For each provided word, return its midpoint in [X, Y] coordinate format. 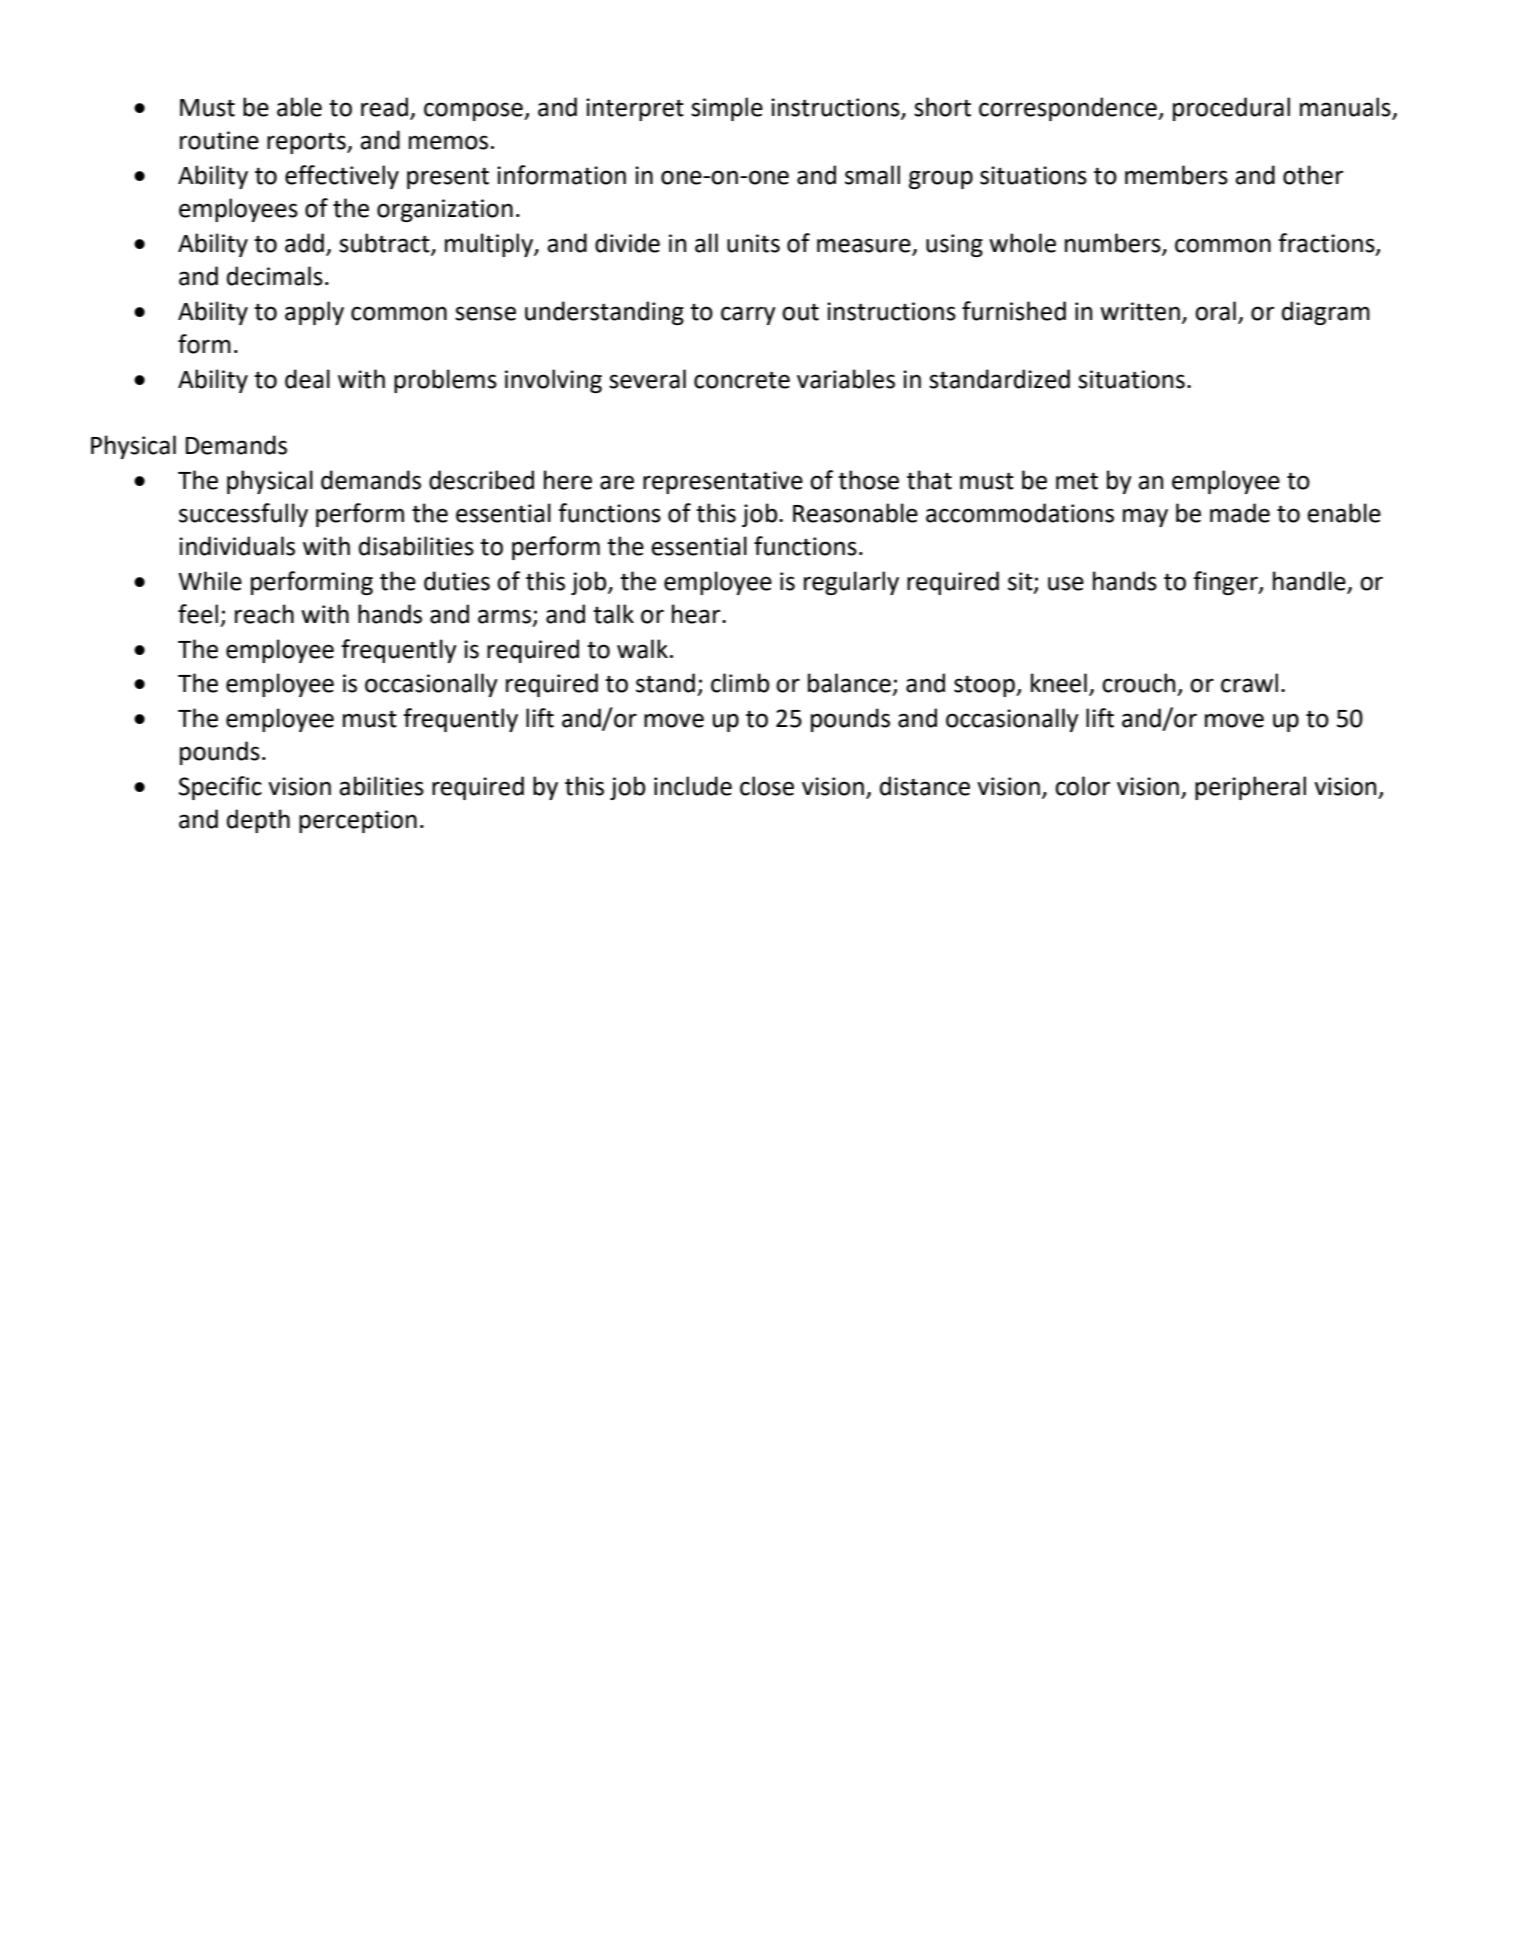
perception [358, 821]
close [767, 786]
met [1077, 481]
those [868, 480]
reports [307, 143]
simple [727, 109]
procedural [1231, 109]
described [481, 480]
